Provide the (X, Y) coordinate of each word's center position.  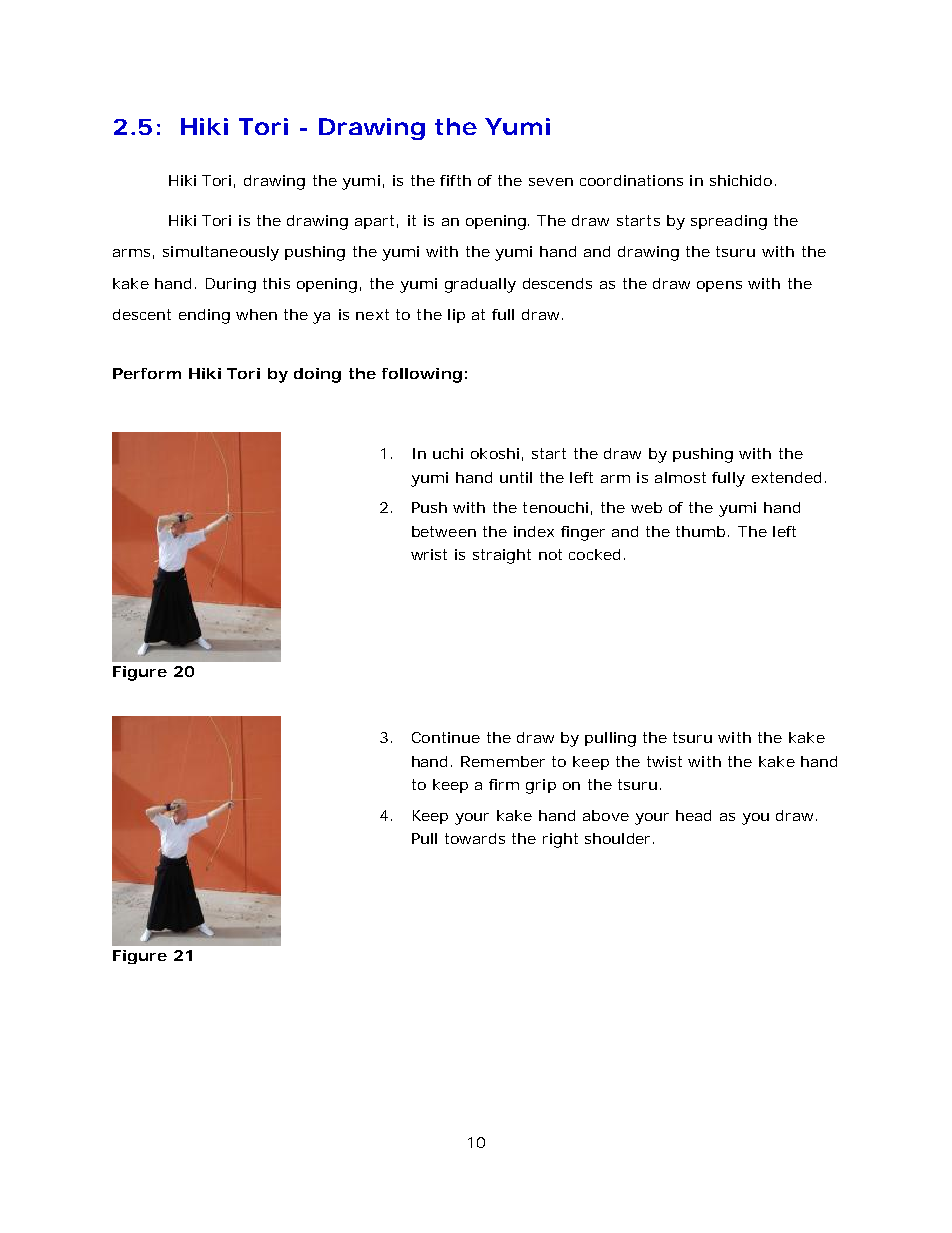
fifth (455, 180)
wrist (429, 554)
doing (317, 375)
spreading (729, 222)
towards (475, 838)
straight (502, 556)
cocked (594, 554)
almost (680, 477)
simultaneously (221, 253)
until (516, 477)
